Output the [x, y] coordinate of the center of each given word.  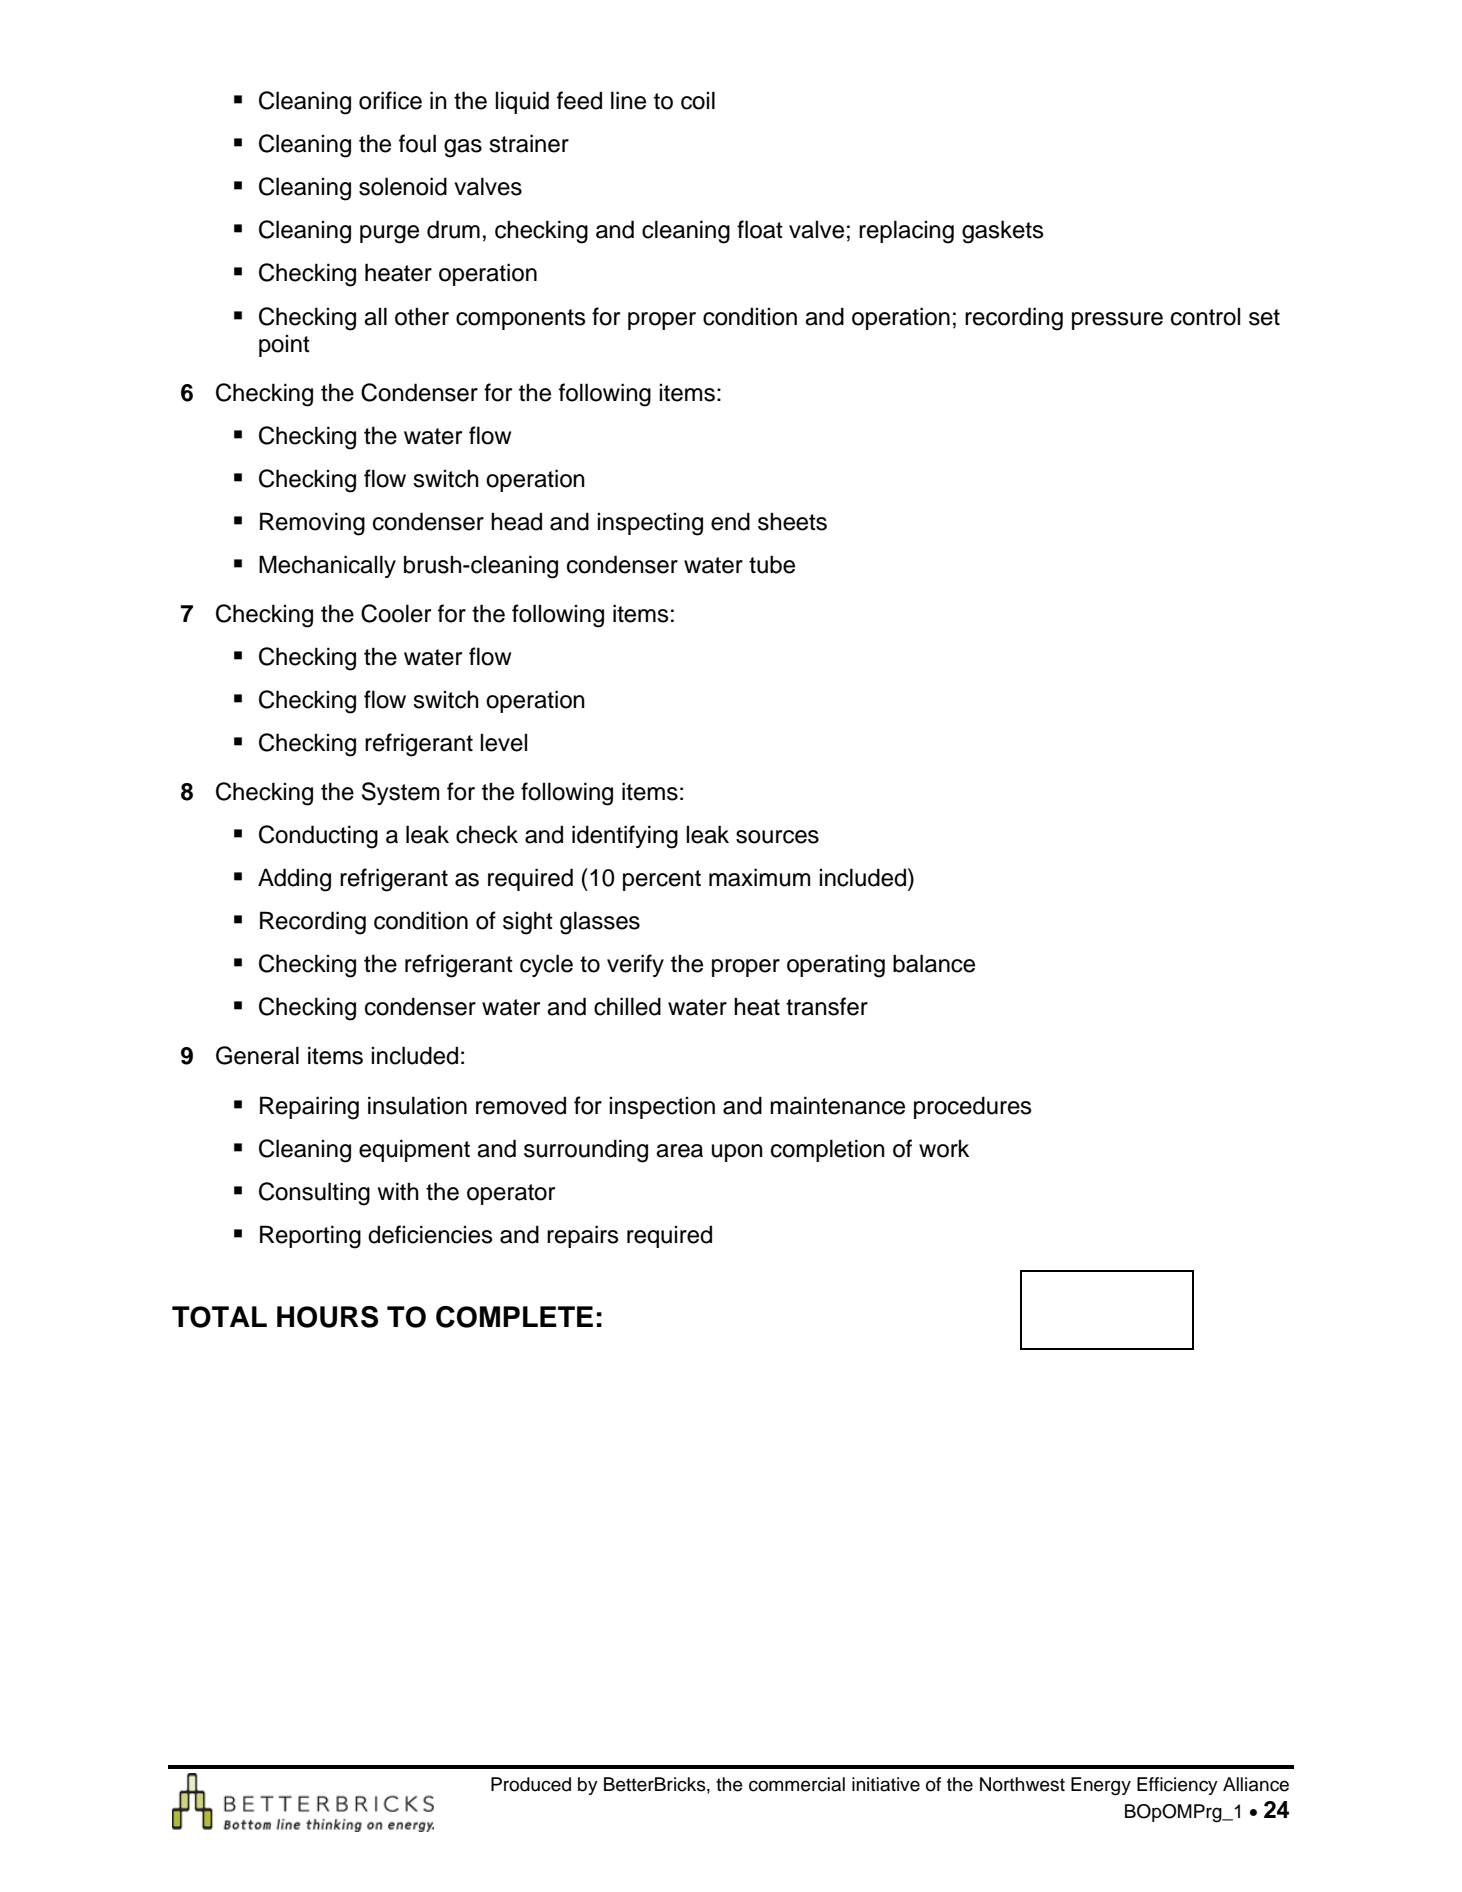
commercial [797, 1784]
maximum [760, 877]
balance [934, 963]
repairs [583, 1236]
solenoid [403, 186]
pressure [1117, 321]
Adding [294, 880]
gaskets [1003, 232]
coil [698, 100]
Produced [531, 1784]
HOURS [327, 1317]
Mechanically [327, 566]
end [730, 521]
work [944, 1148]
